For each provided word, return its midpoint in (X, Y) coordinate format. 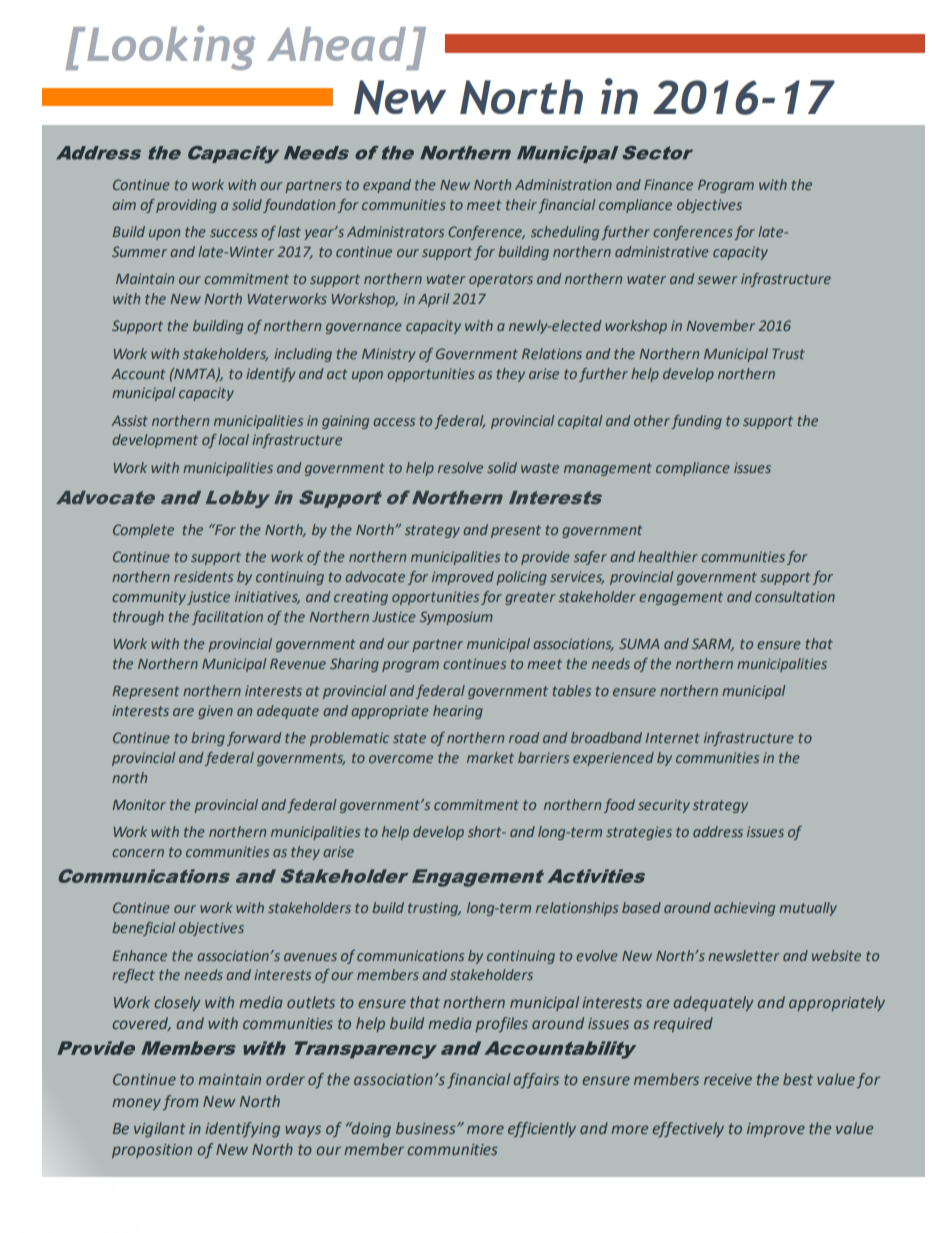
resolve (460, 467)
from (180, 1102)
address (718, 831)
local (233, 439)
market (490, 757)
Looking (170, 47)
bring (208, 739)
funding (696, 422)
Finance (668, 184)
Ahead (336, 44)
